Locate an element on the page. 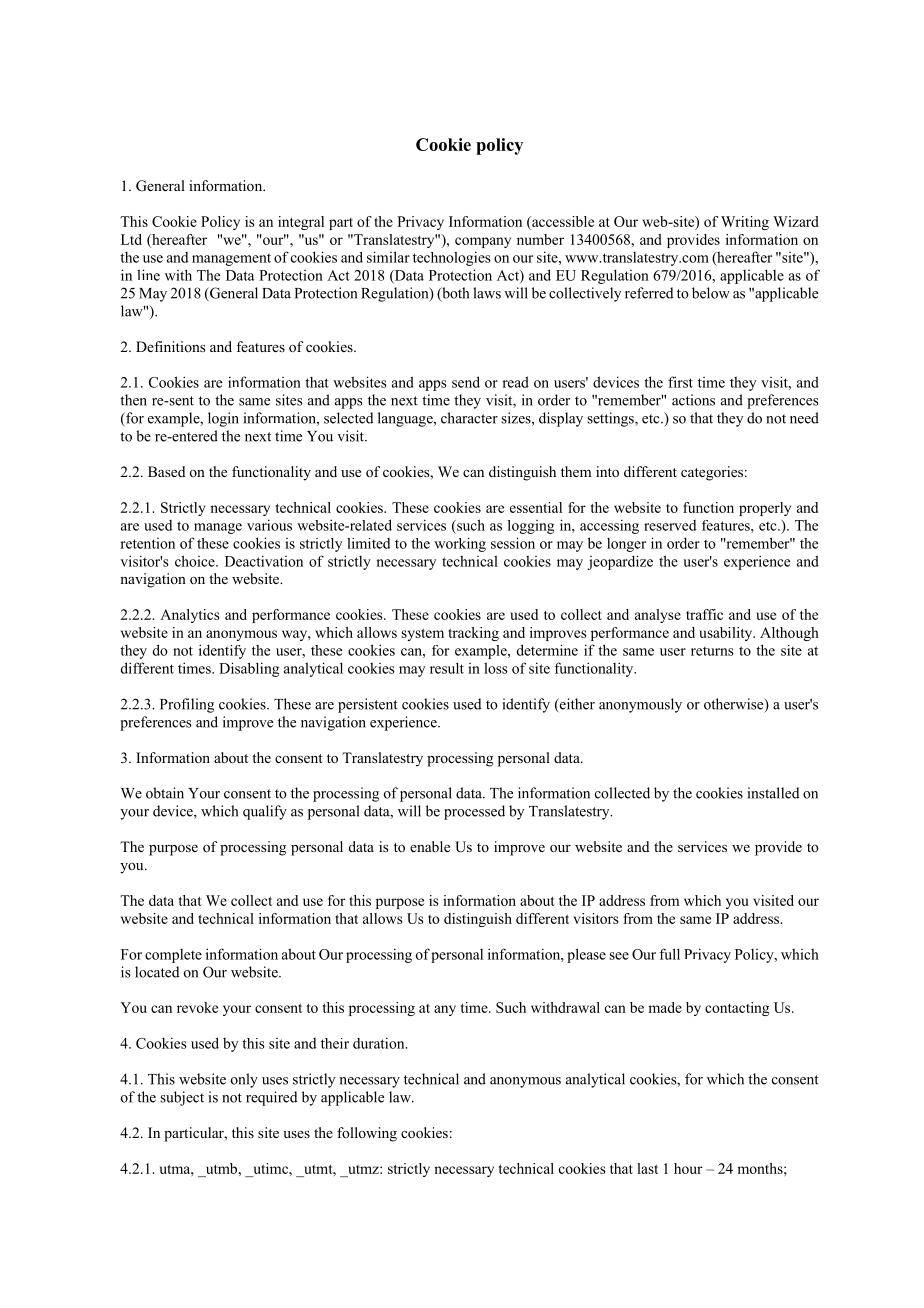 The width and height of the image is (924, 1308). line is located at coordinates (148, 275).
